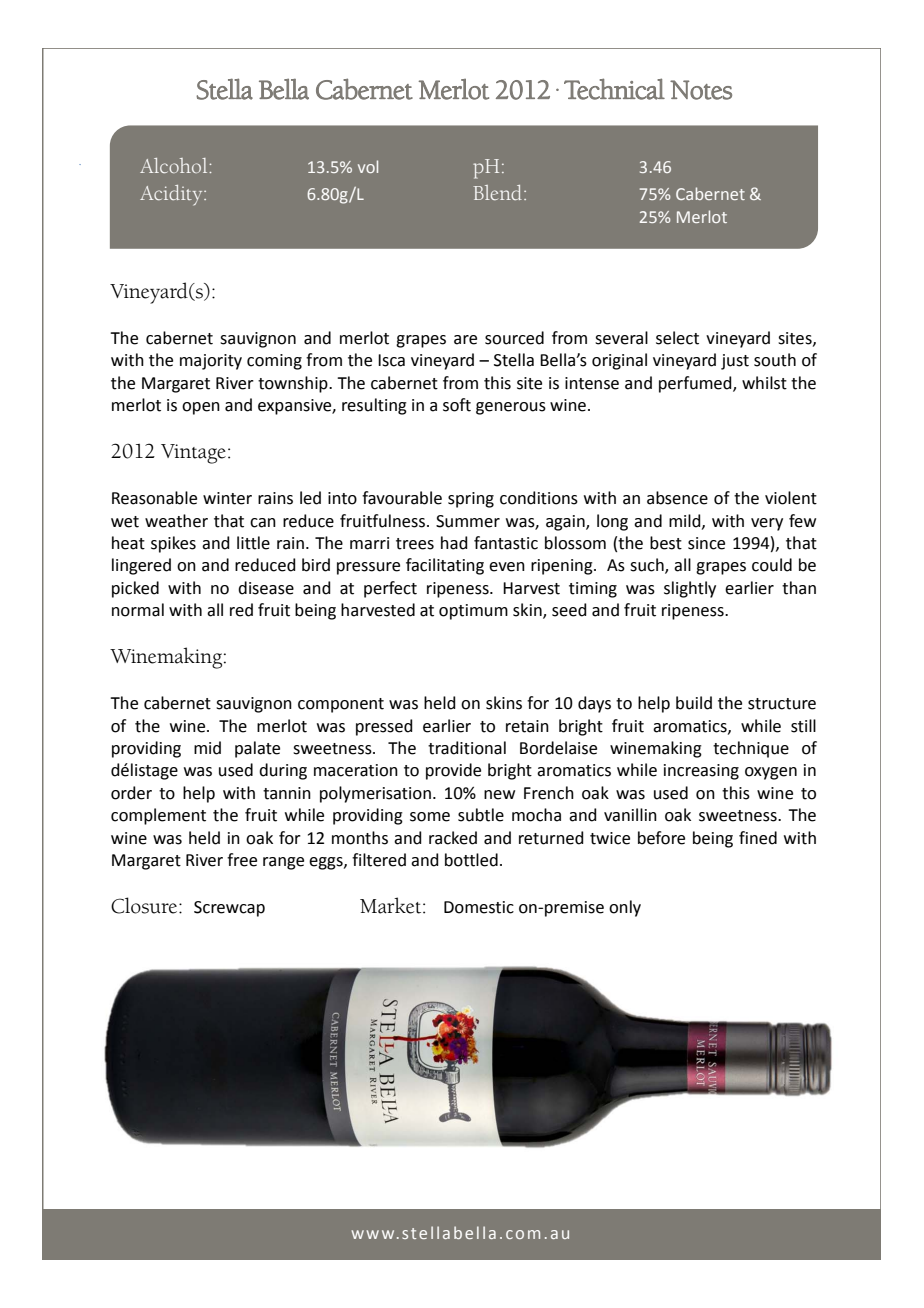 Image resolution: width=924 pixels, height=1308 pixels. Describe the element at coordinates (242, 860) in the page. I see `free` at that location.
